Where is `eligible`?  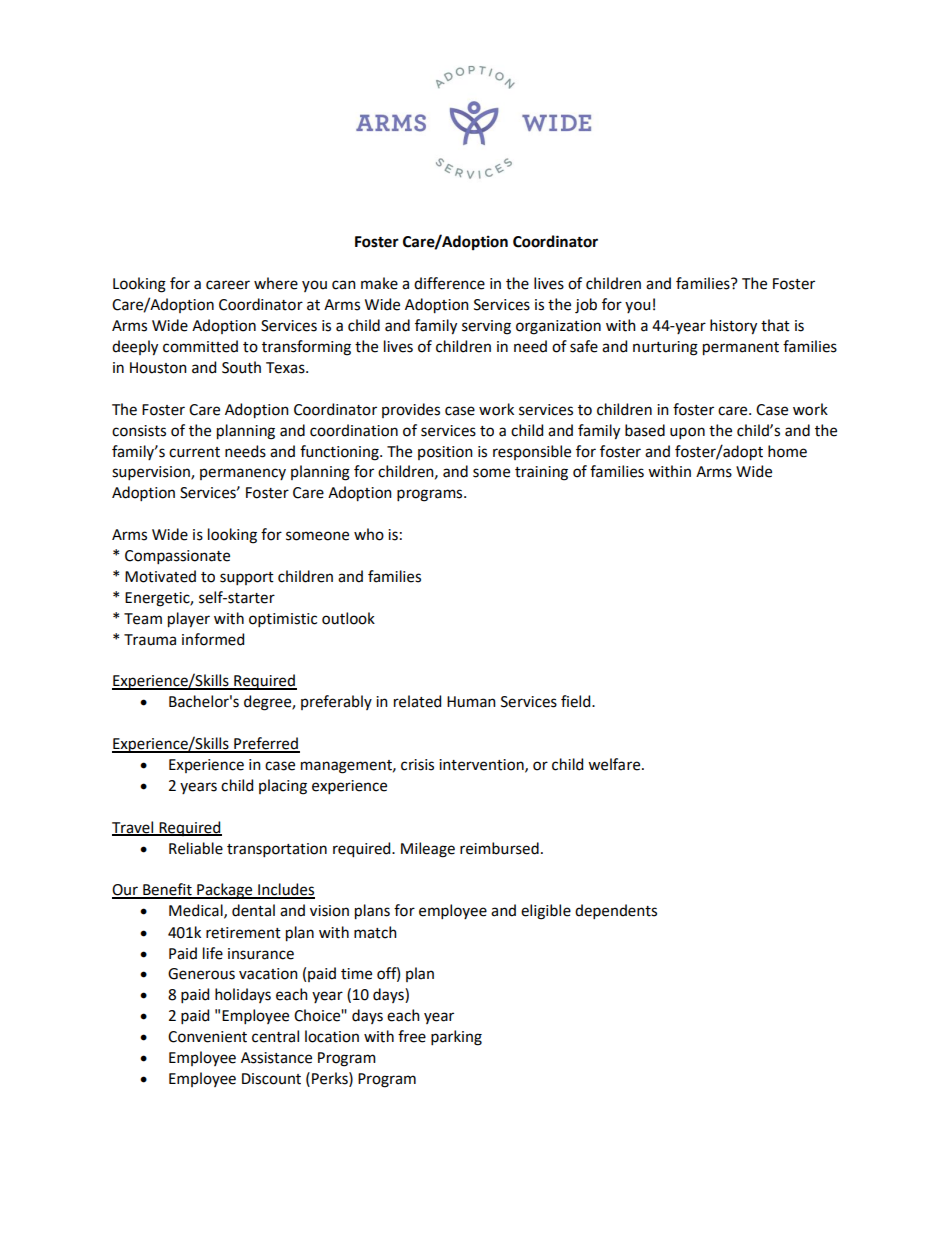
eligible is located at coordinates (546, 912).
